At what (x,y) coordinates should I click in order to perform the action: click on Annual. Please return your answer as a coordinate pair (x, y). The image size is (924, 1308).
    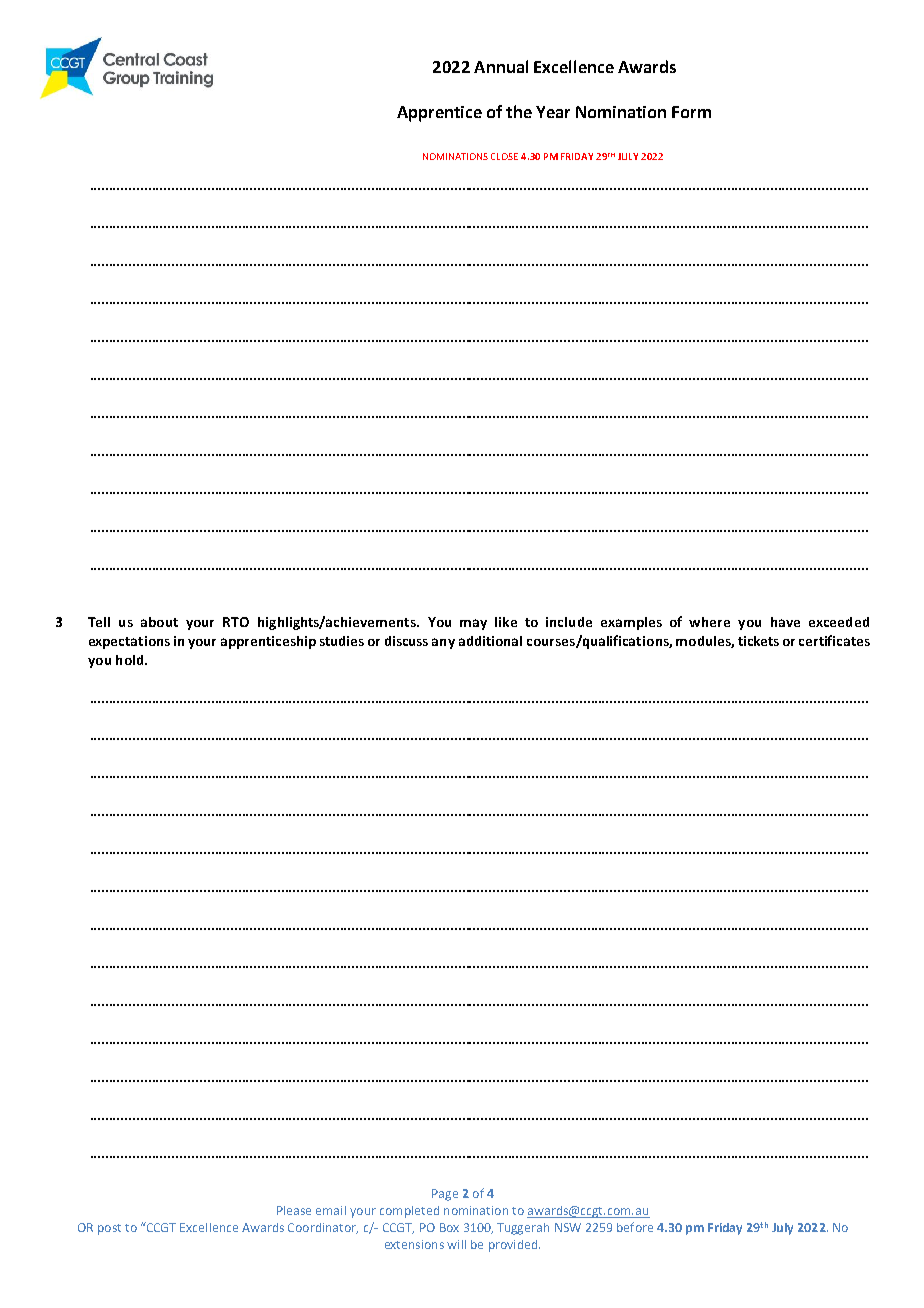
    Looking at the image, I should click on (501, 66).
